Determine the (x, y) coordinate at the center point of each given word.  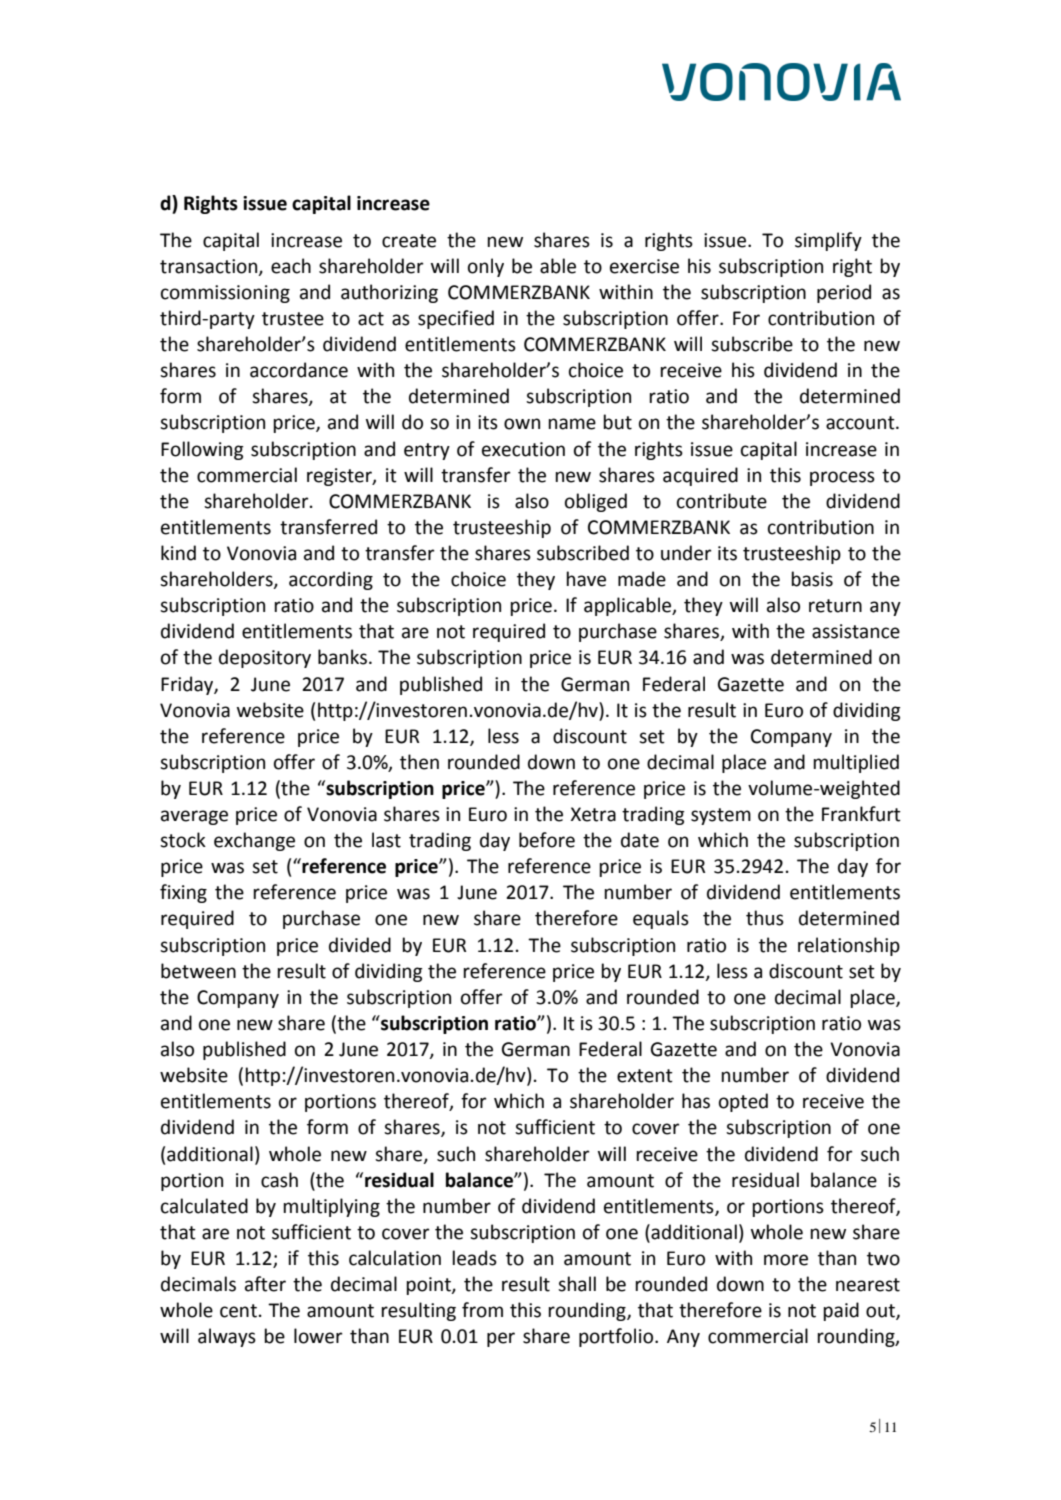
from (482, 1310)
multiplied (856, 763)
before (547, 840)
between (198, 971)
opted (743, 1102)
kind (178, 553)
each (291, 266)
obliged (596, 502)
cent (238, 1311)
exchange (254, 841)
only (486, 267)
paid (841, 1311)
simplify (828, 241)
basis (812, 579)
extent (645, 1076)
